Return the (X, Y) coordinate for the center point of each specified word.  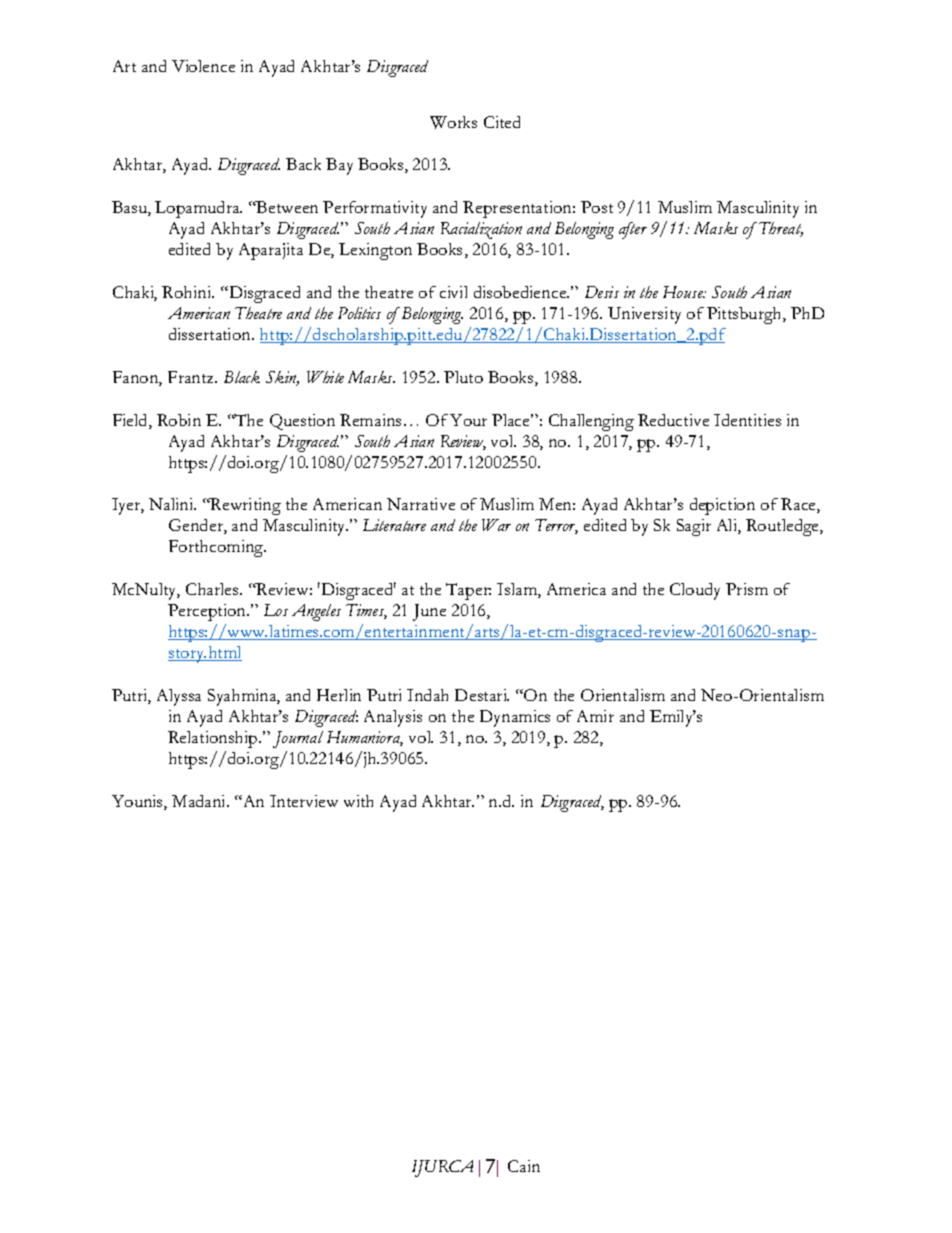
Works (453, 122)
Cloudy (695, 591)
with (358, 801)
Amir (595, 716)
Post (597, 207)
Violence (203, 66)
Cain (524, 1166)
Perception (208, 612)
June (429, 612)
